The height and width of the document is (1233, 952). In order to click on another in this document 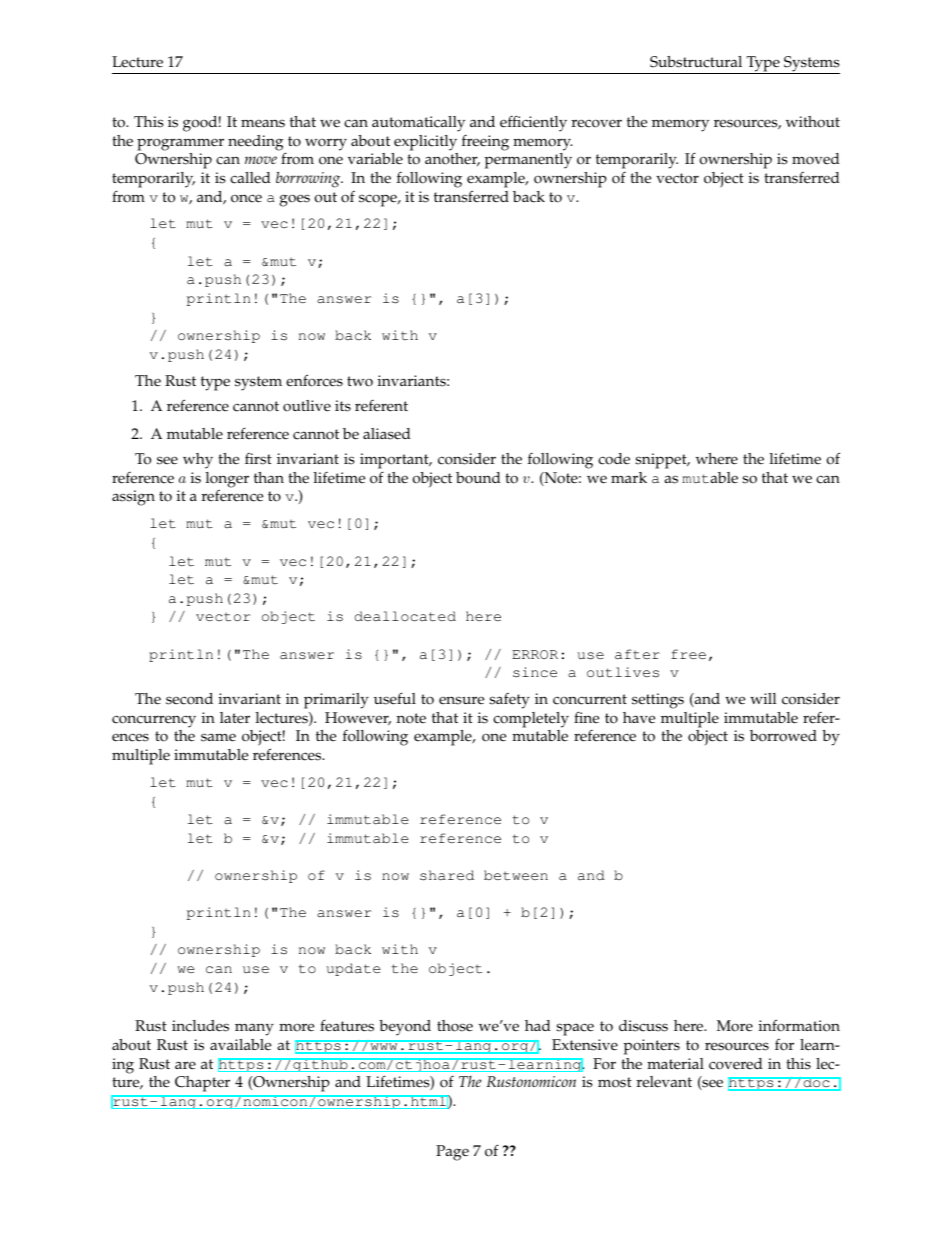, I will do `click(452, 159)`.
